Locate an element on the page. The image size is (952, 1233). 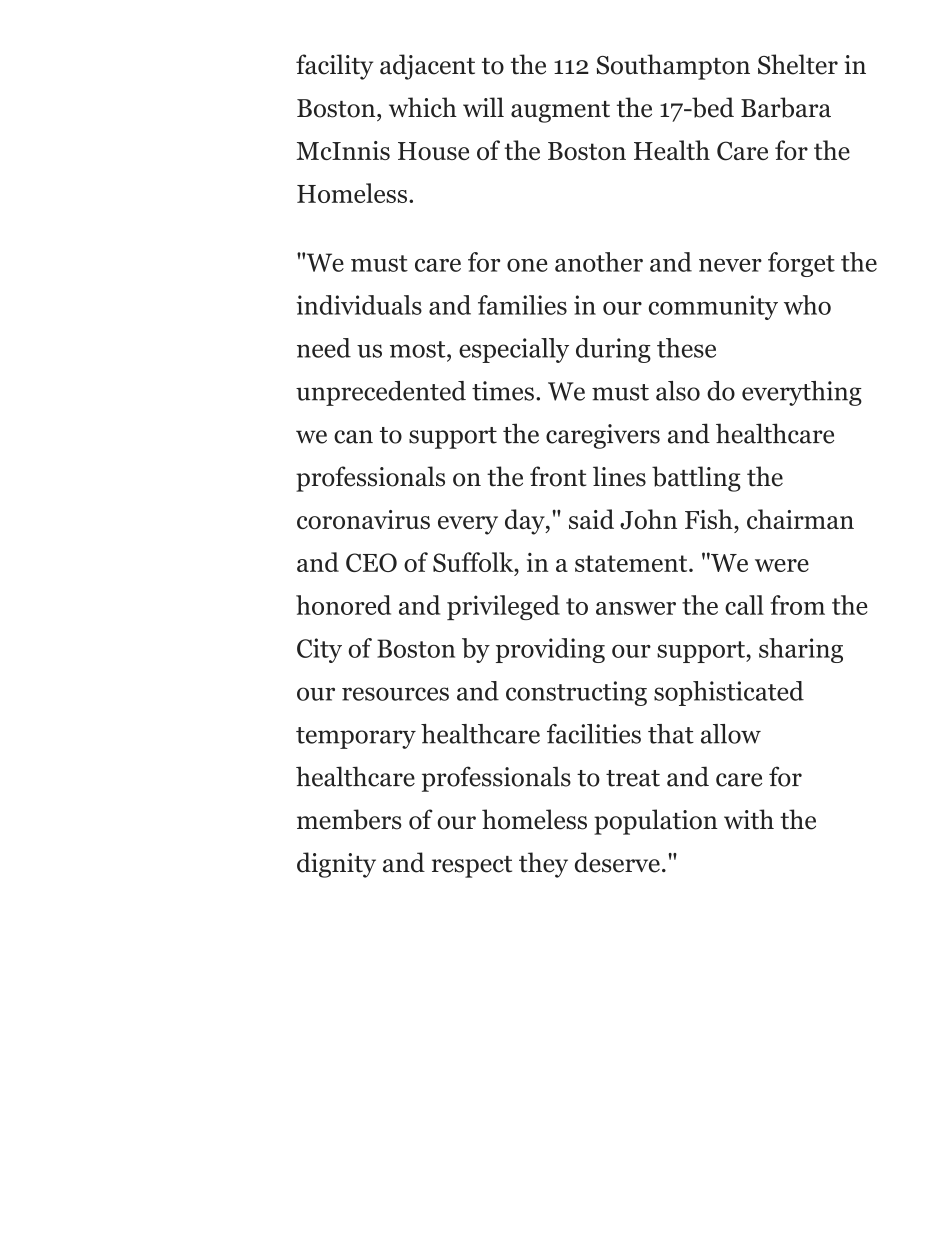
augment is located at coordinates (560, 112).
